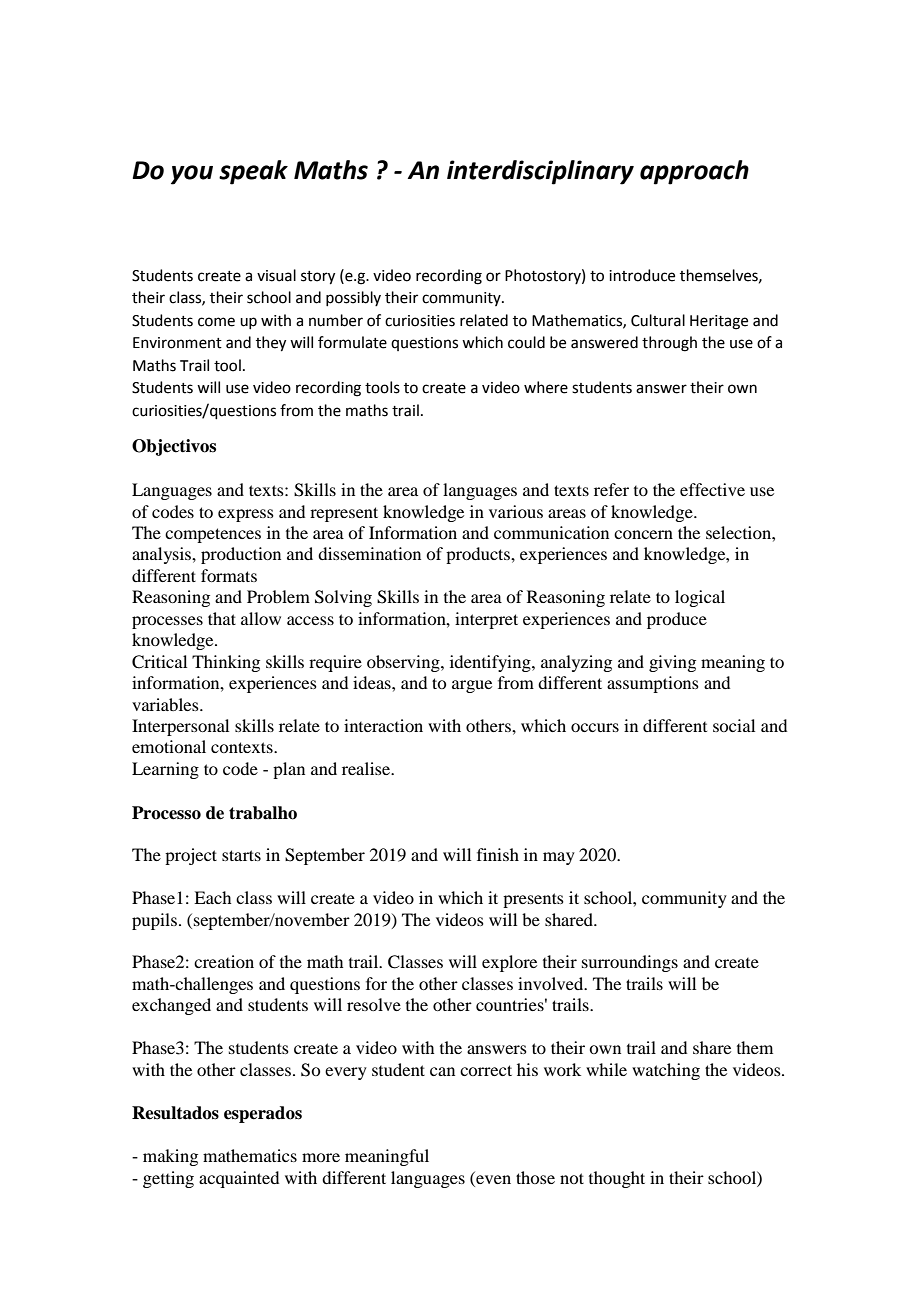  What do you see at coordinates (559, 858) in the document?
I see `may` at bounding box center [559, 858].
